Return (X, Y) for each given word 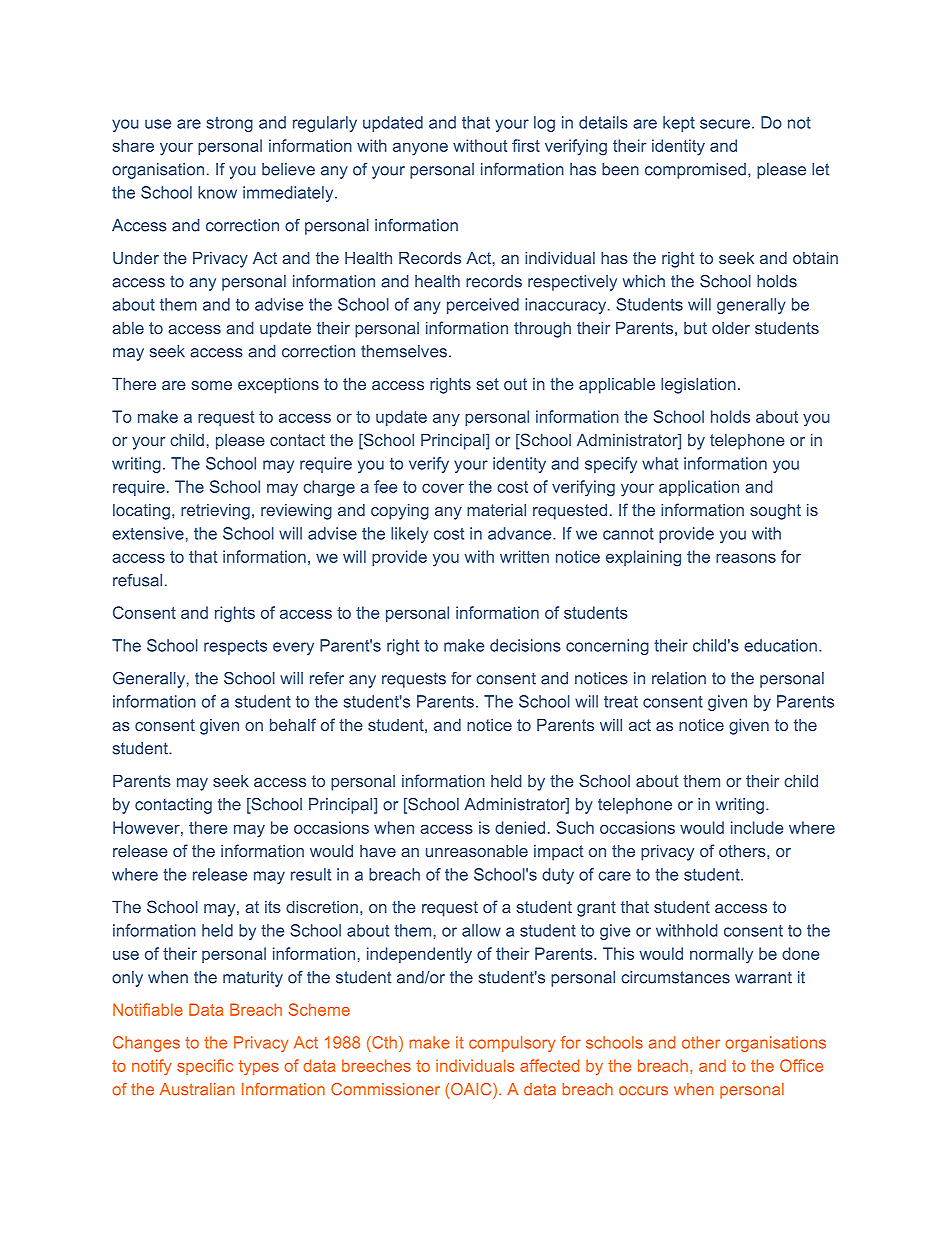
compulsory (512, 1044)
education (780, 645)
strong (230, 124)
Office (801, 1065)
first (526, 145)
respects (235, 647)
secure (726, 124)
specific (205, 1067)
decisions (525, 645)
